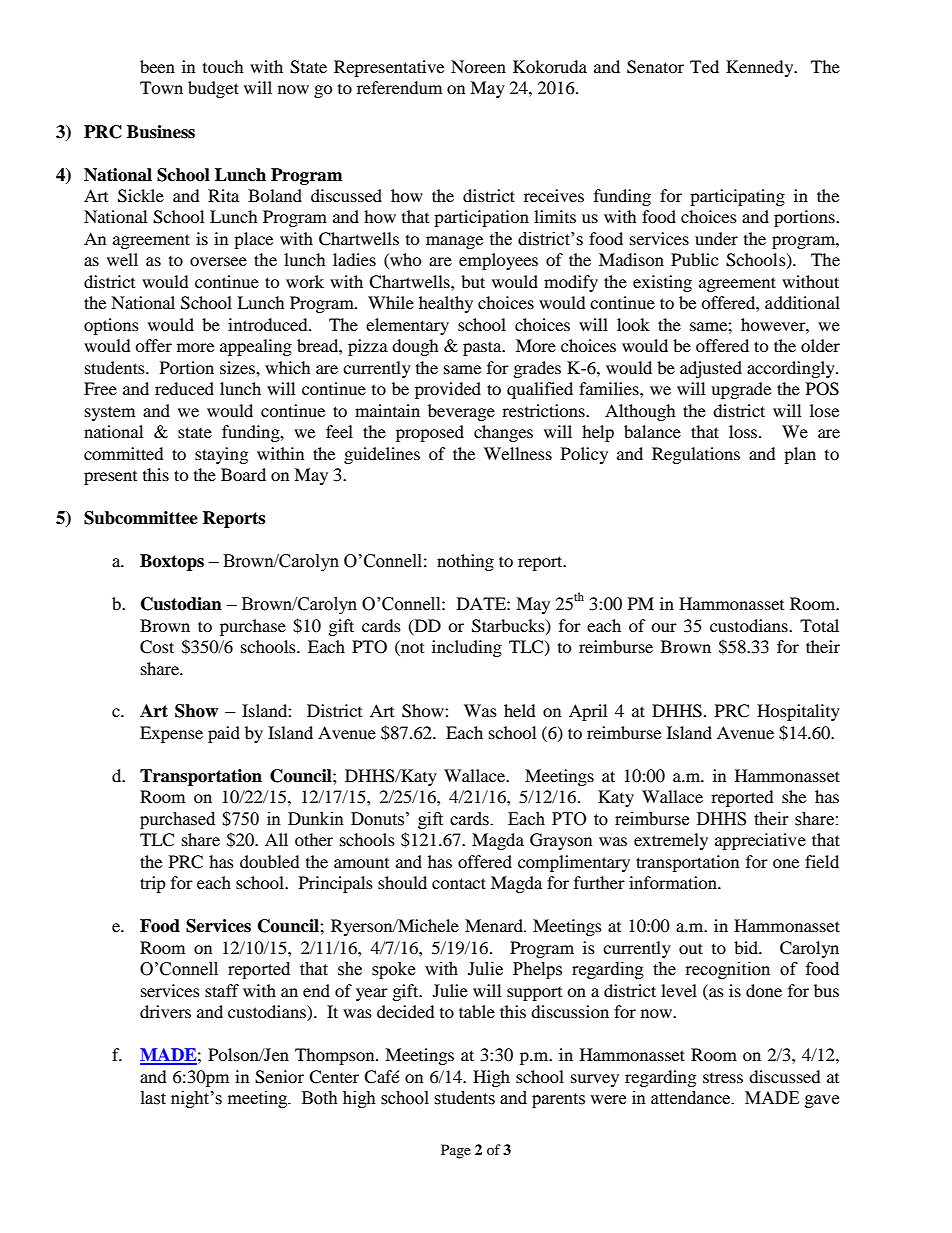 The width and height of the screenshot is (952, 1233). What do you see at coordinates (760, 841) in the screenshot?
I see `appreciative` at bounding box center [760, 841].
